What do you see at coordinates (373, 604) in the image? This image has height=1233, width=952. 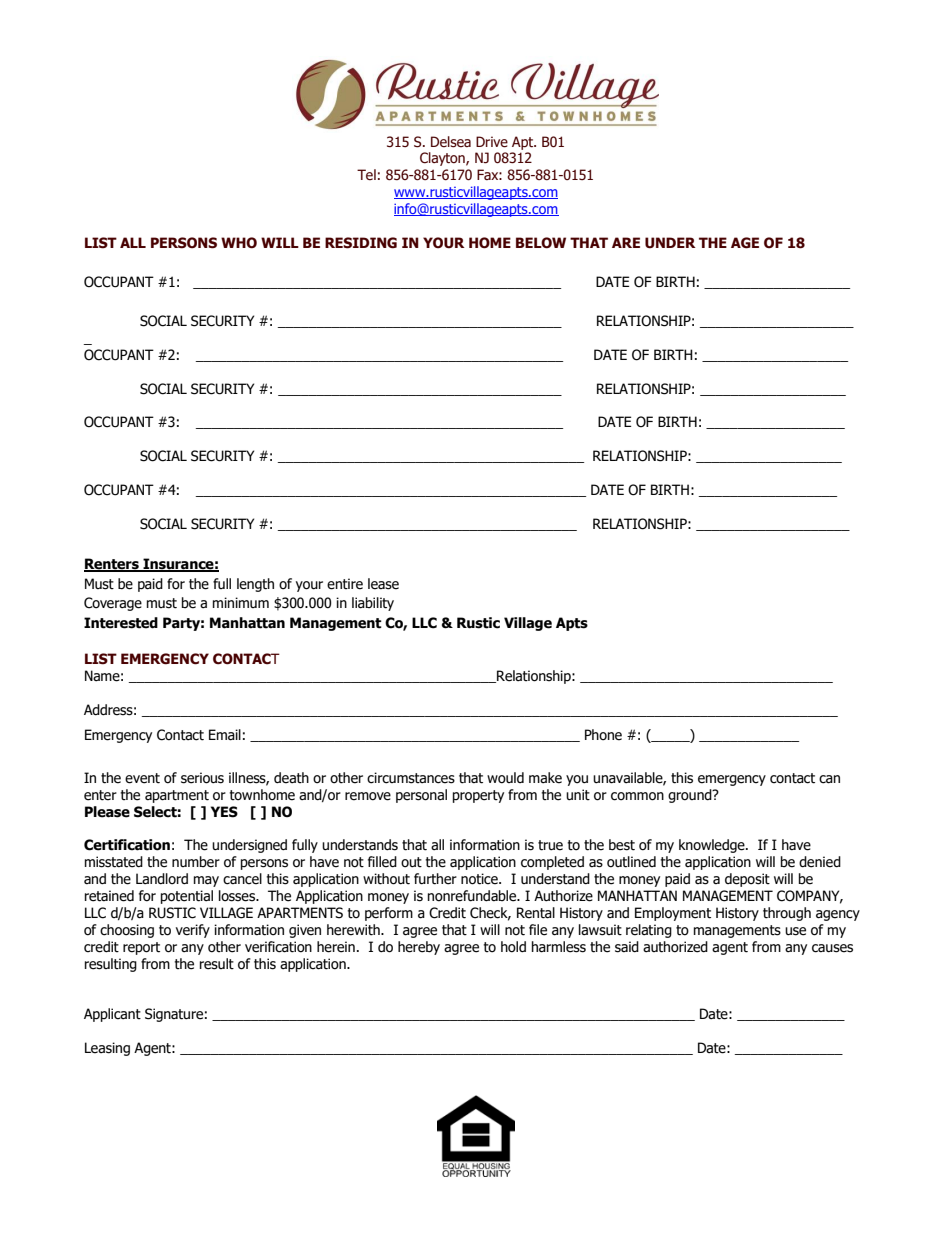 I see `liability` at bounding box center [373, 604].
